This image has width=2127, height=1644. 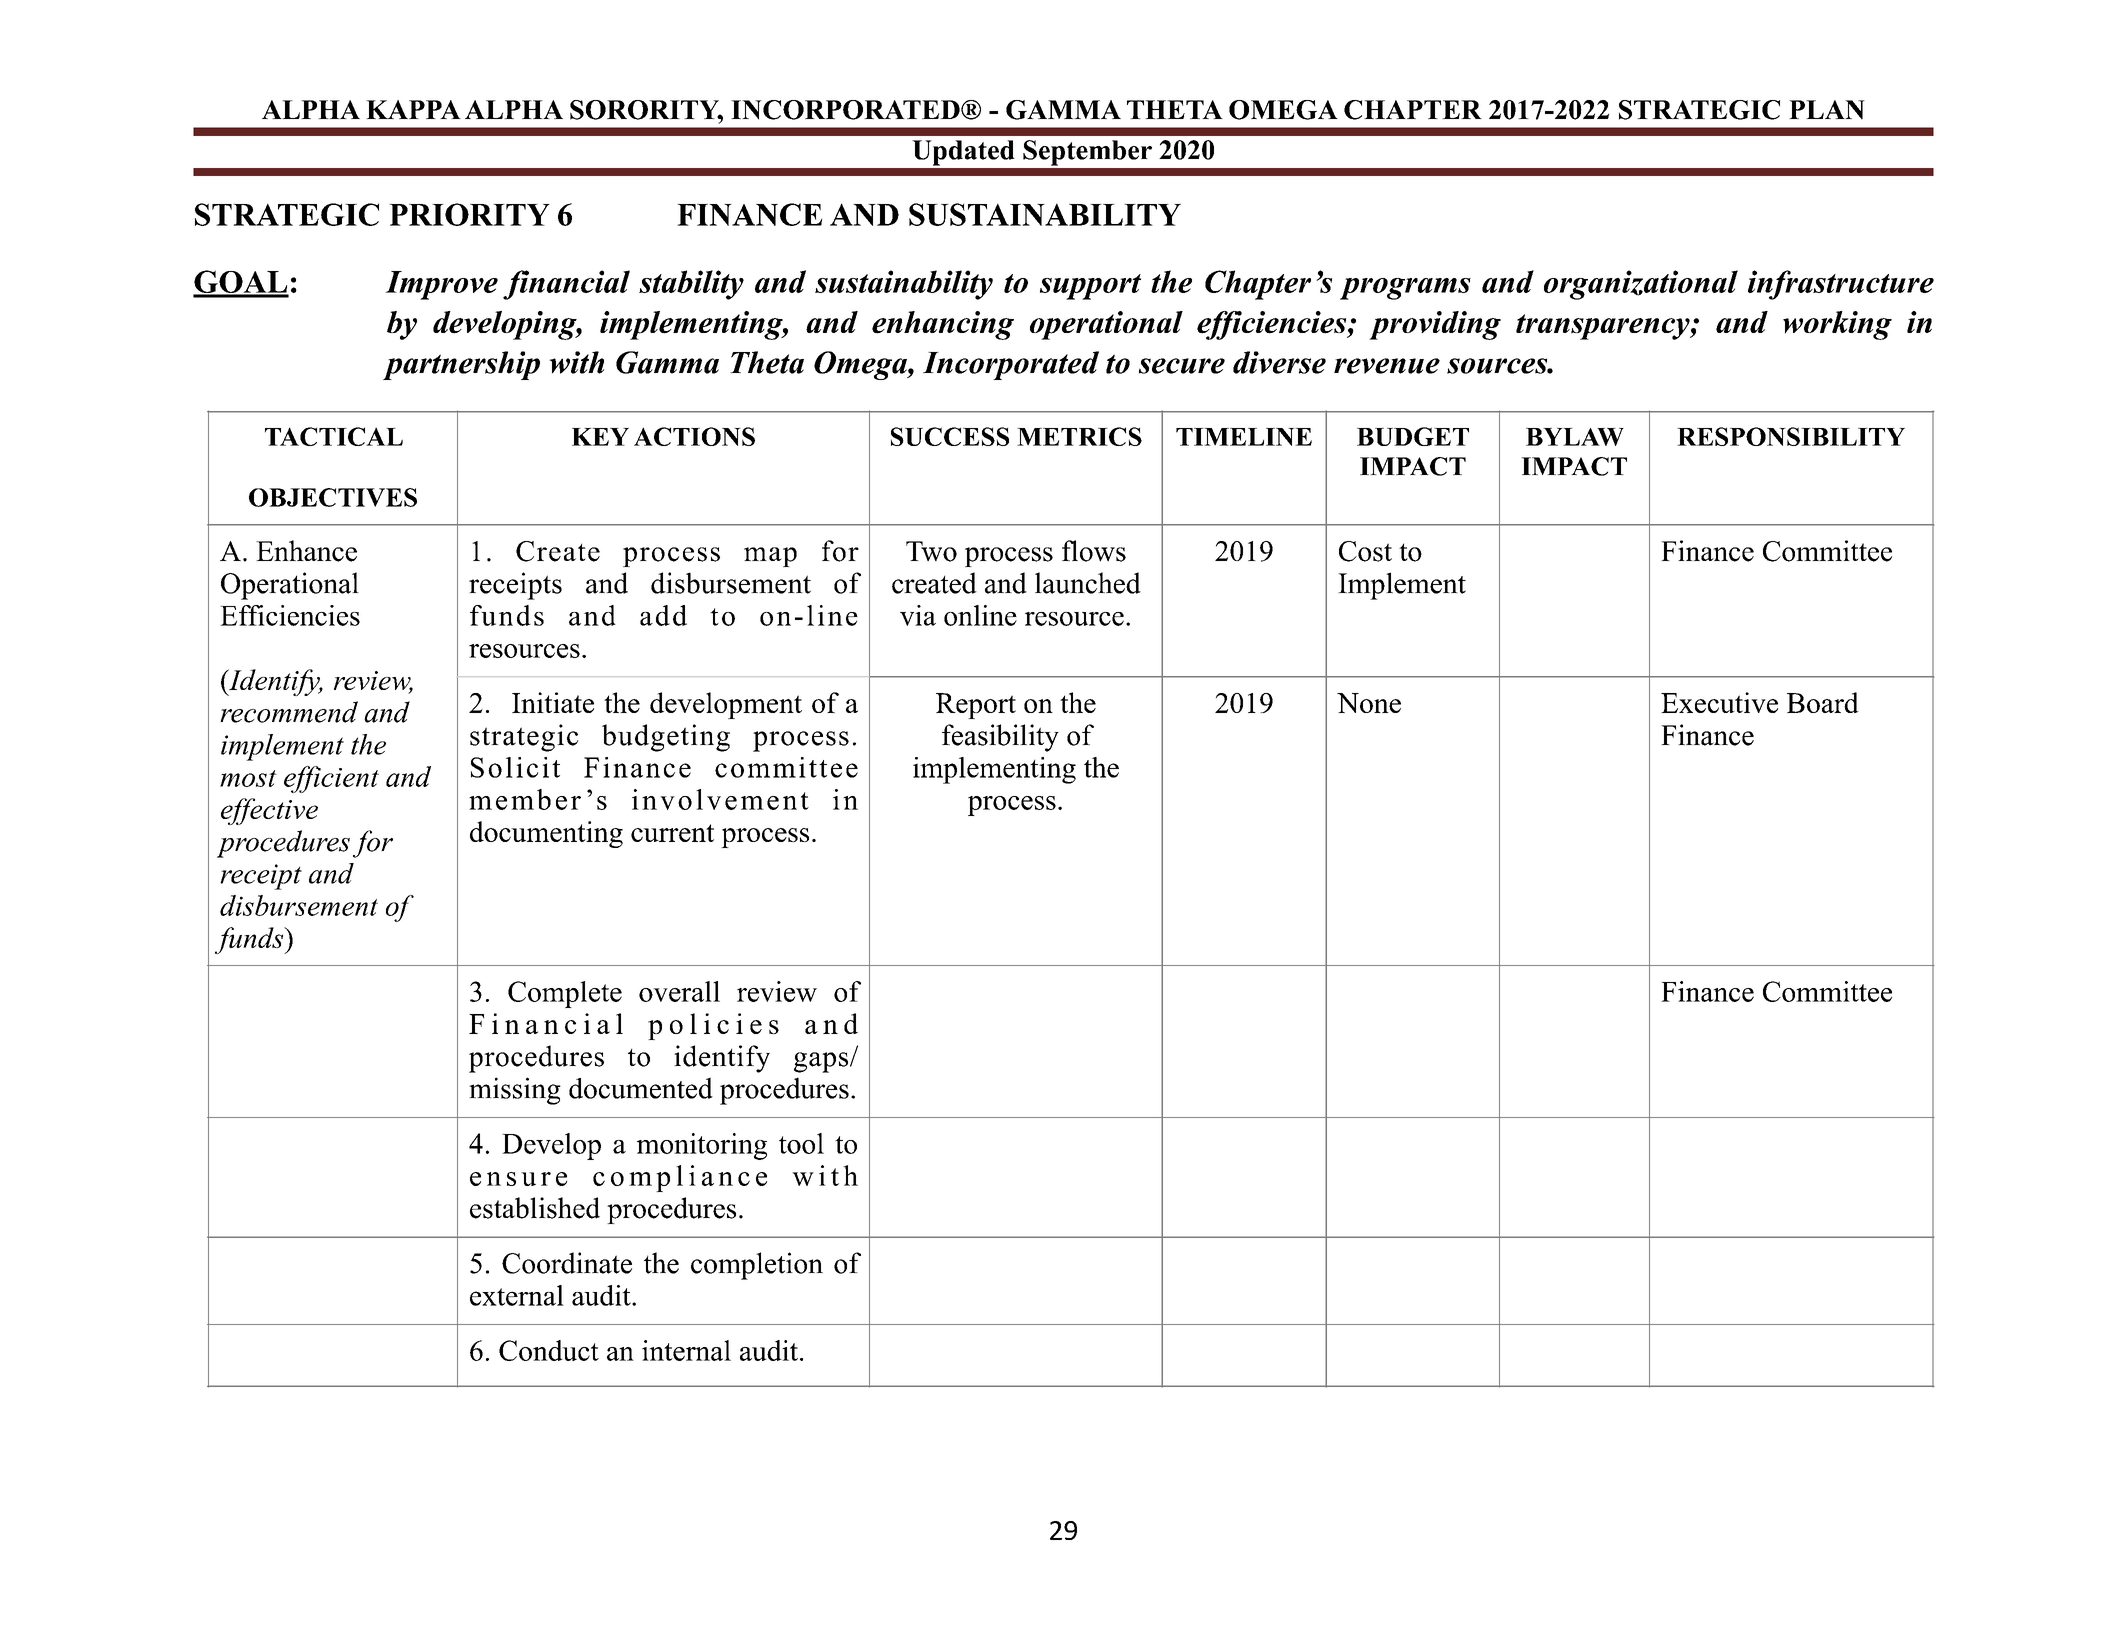 I want to click on tool, so click(x=801, y=1143).
